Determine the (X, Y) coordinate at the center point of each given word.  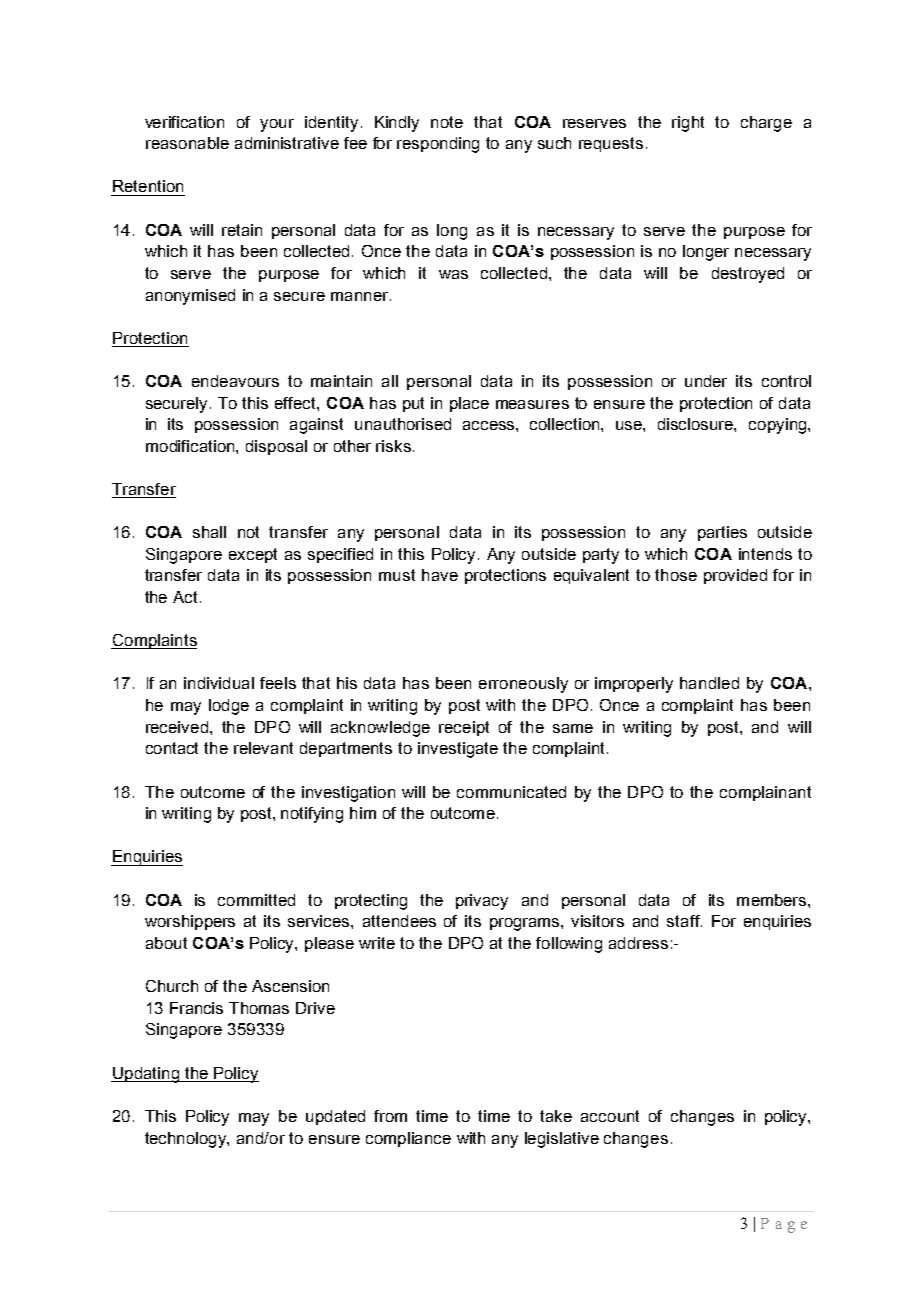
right (688, 124)
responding (438, 145)
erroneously (523, 685)
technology (187, 1140)
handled (709, 683)
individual (219, 683)
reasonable (187, 143)
